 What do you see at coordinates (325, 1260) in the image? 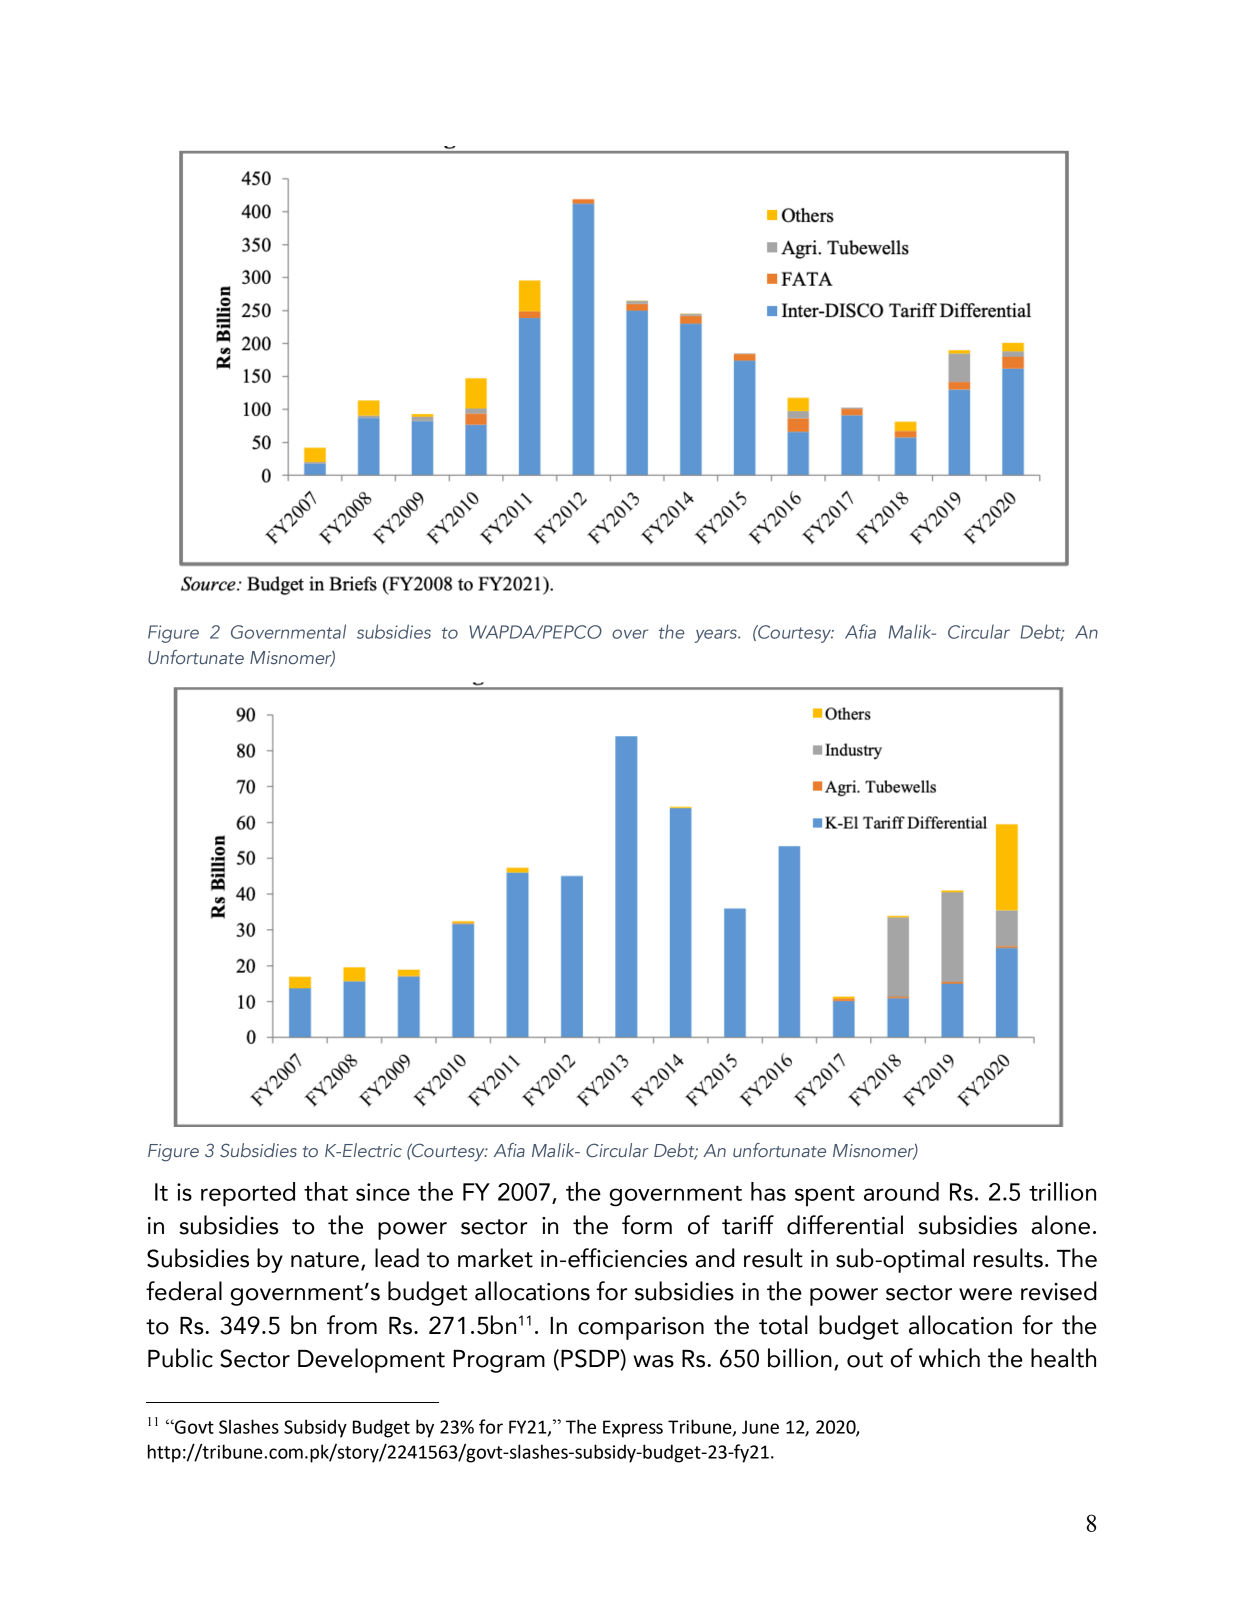
I see `nature` at bounding box center [325, 1260].
